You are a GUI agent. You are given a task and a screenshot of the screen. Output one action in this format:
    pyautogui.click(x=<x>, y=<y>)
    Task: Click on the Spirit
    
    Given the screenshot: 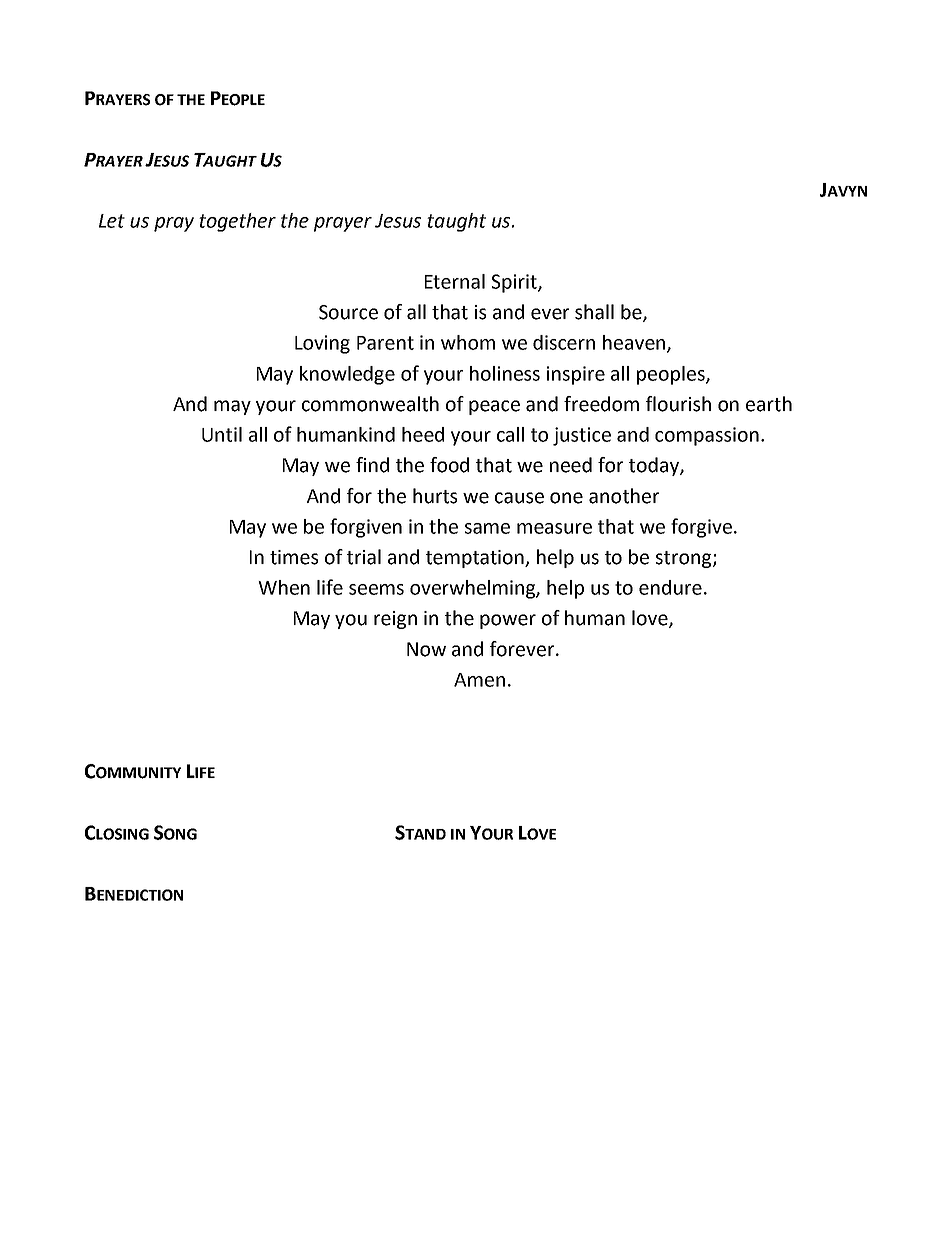 What is the action you would take?
    pyautogui.click(x=515, y=283)
